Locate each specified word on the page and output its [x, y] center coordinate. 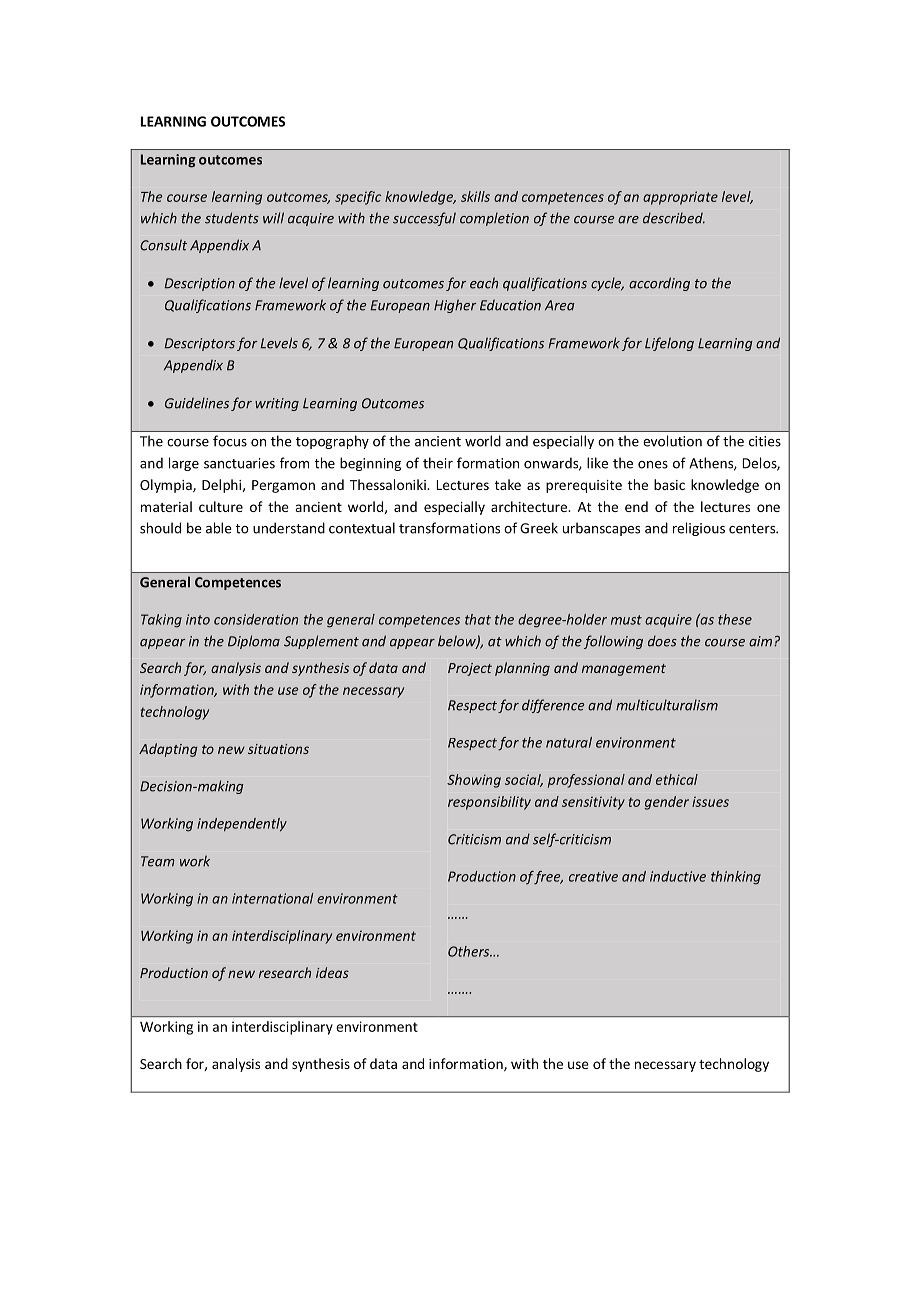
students [232, 218]
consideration [256, 619]
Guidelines [197, 403]
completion [494, 219]
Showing [474, 781]
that [478, 619]
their [438, 463]
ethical [677, 779]
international [272, 898]
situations [278, 749]
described [674, 218]
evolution [672, 441]
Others [470, 951]
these [735, 619]
